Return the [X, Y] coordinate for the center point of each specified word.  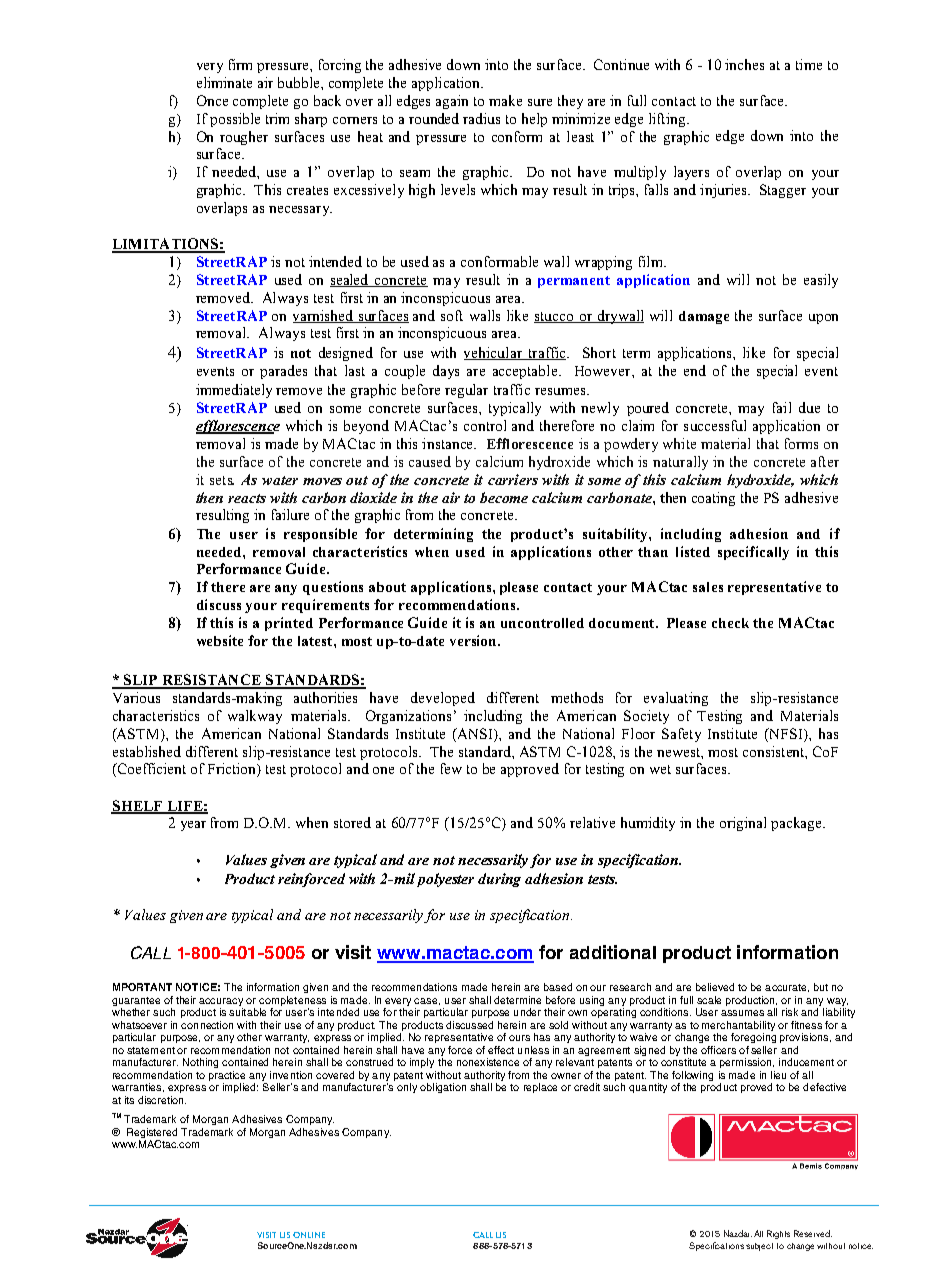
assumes [742, 1013]
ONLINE [309, 1235]
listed [693, 551]
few [451, 768]
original [743, 824]
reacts [247, 498]
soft [452, 315]
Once [212, 100]
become [504, 497]
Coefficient [150, 770]
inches [744, 64]
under [527, 1012]
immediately [234, 391]
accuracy [221, 1002]
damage [704, 317]
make [505, 100]
